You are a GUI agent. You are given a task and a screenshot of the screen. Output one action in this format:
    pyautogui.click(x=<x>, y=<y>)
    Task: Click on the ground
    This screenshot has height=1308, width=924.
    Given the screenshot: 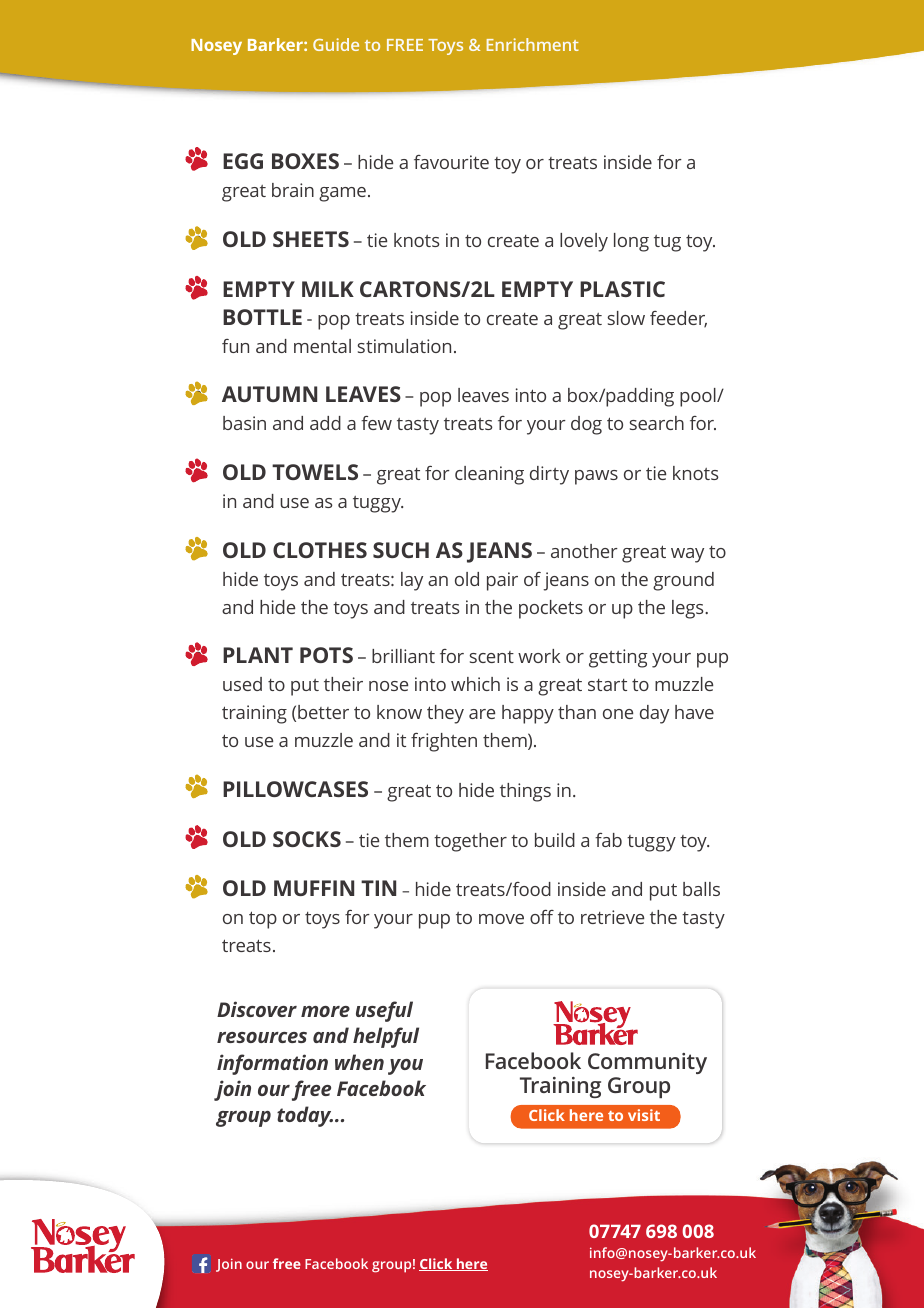 What is the action you would take?
    pyautogui.click(x=683, y=581)
